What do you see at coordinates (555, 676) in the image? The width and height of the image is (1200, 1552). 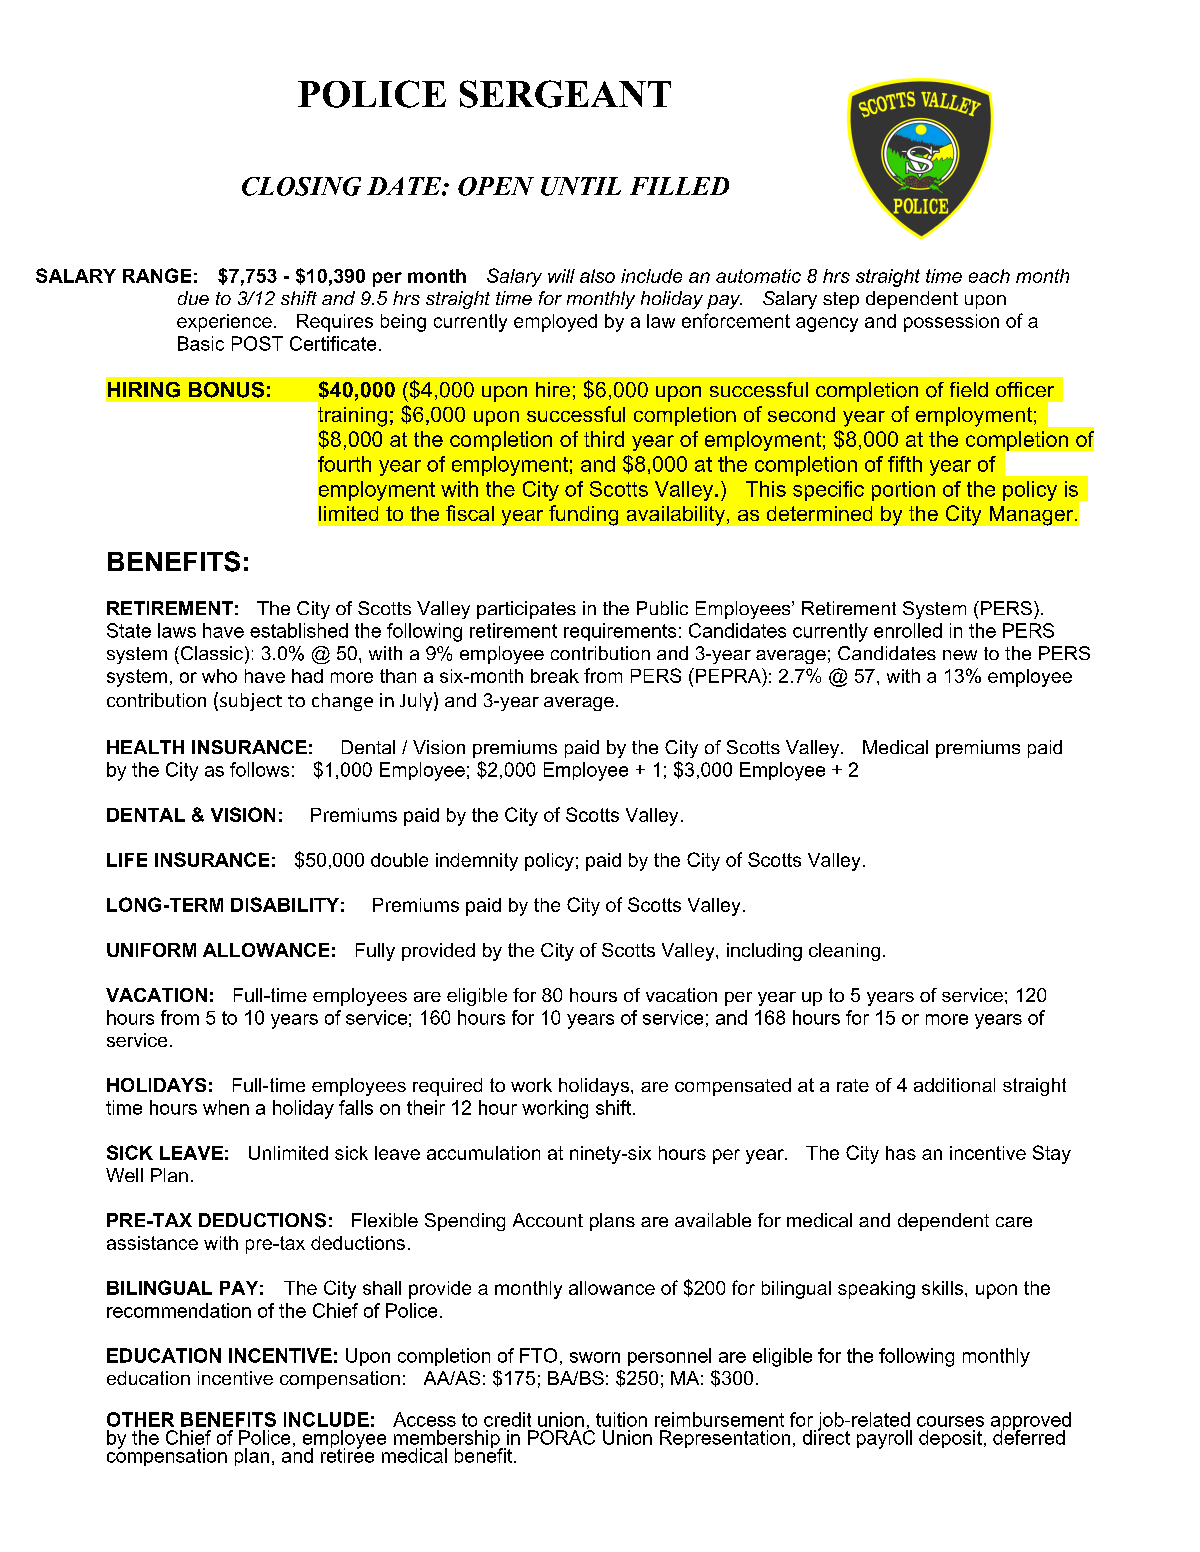 I see `break` at bounding box center [555, 676].
